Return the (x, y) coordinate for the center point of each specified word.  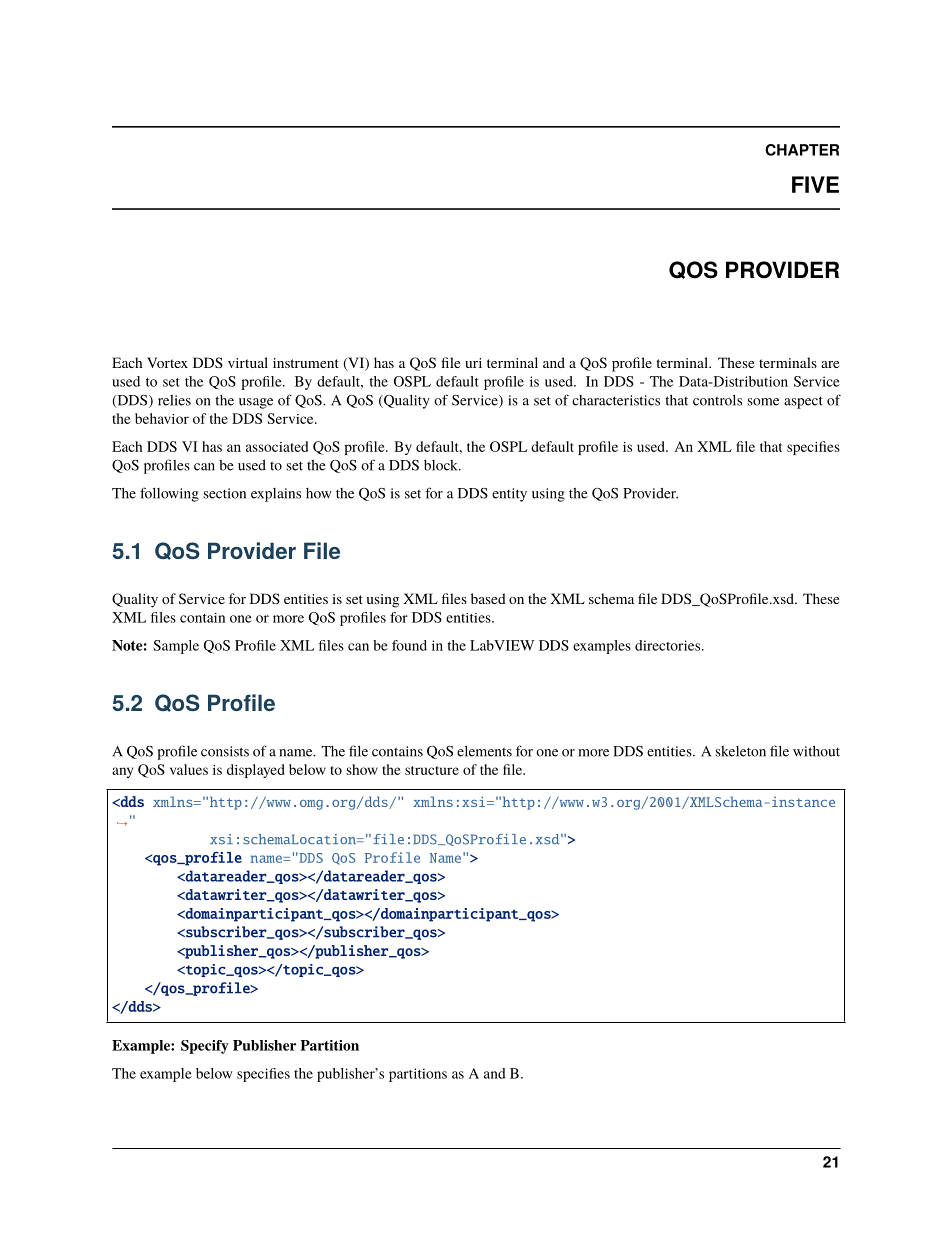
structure (432, 770)
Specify (205, 1047)
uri (473, 363)
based (488, 598)
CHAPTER (802, 150)
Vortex (167, 362)
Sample (176, 647)
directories (669, 645)
